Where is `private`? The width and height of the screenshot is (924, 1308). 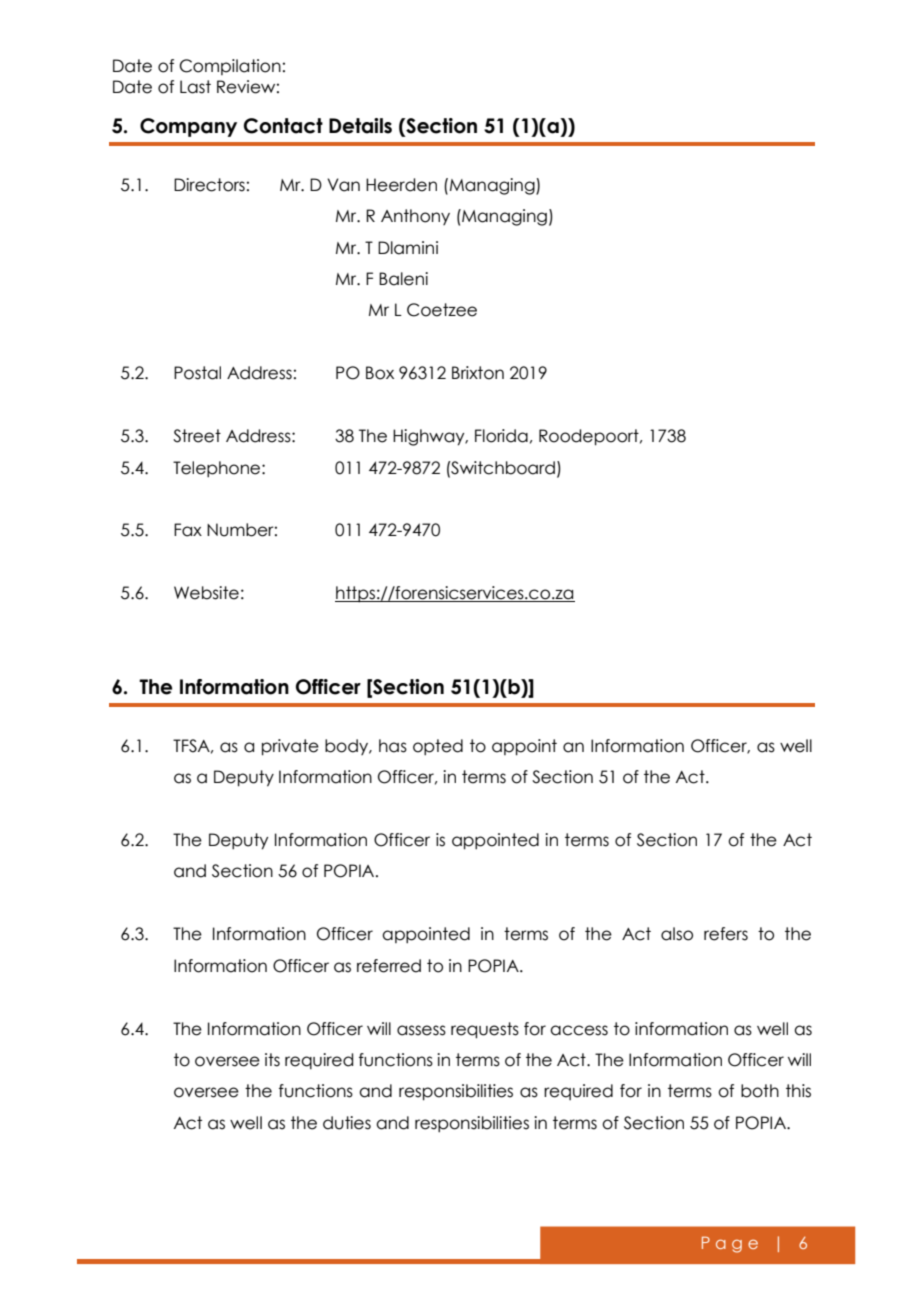 private is located at coordinates (290, 747).
